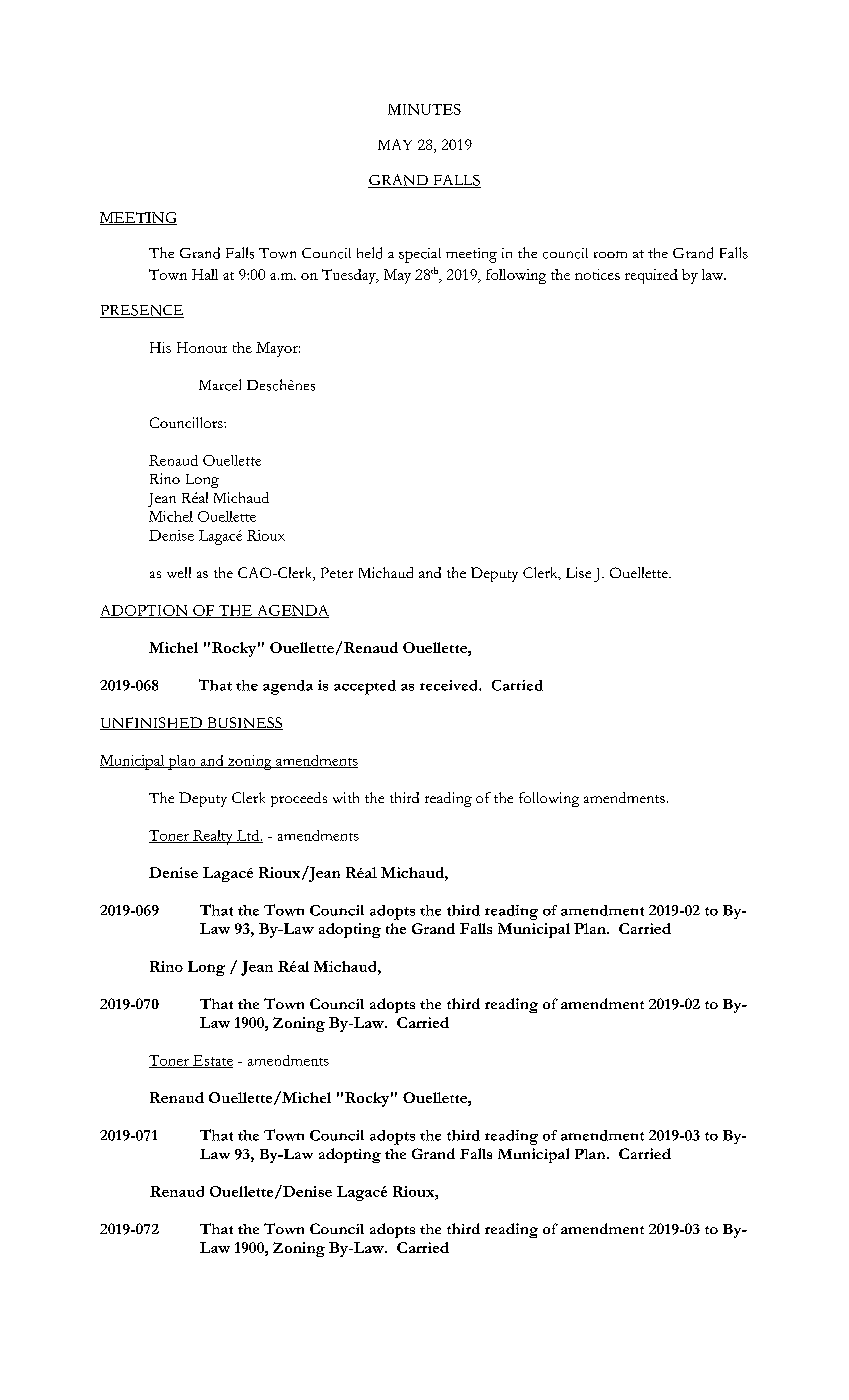 This screenshot has height=1400, width=849. Describe the element at coordinates (337, 572) in the screenshot. I see `Peter` at that location.
